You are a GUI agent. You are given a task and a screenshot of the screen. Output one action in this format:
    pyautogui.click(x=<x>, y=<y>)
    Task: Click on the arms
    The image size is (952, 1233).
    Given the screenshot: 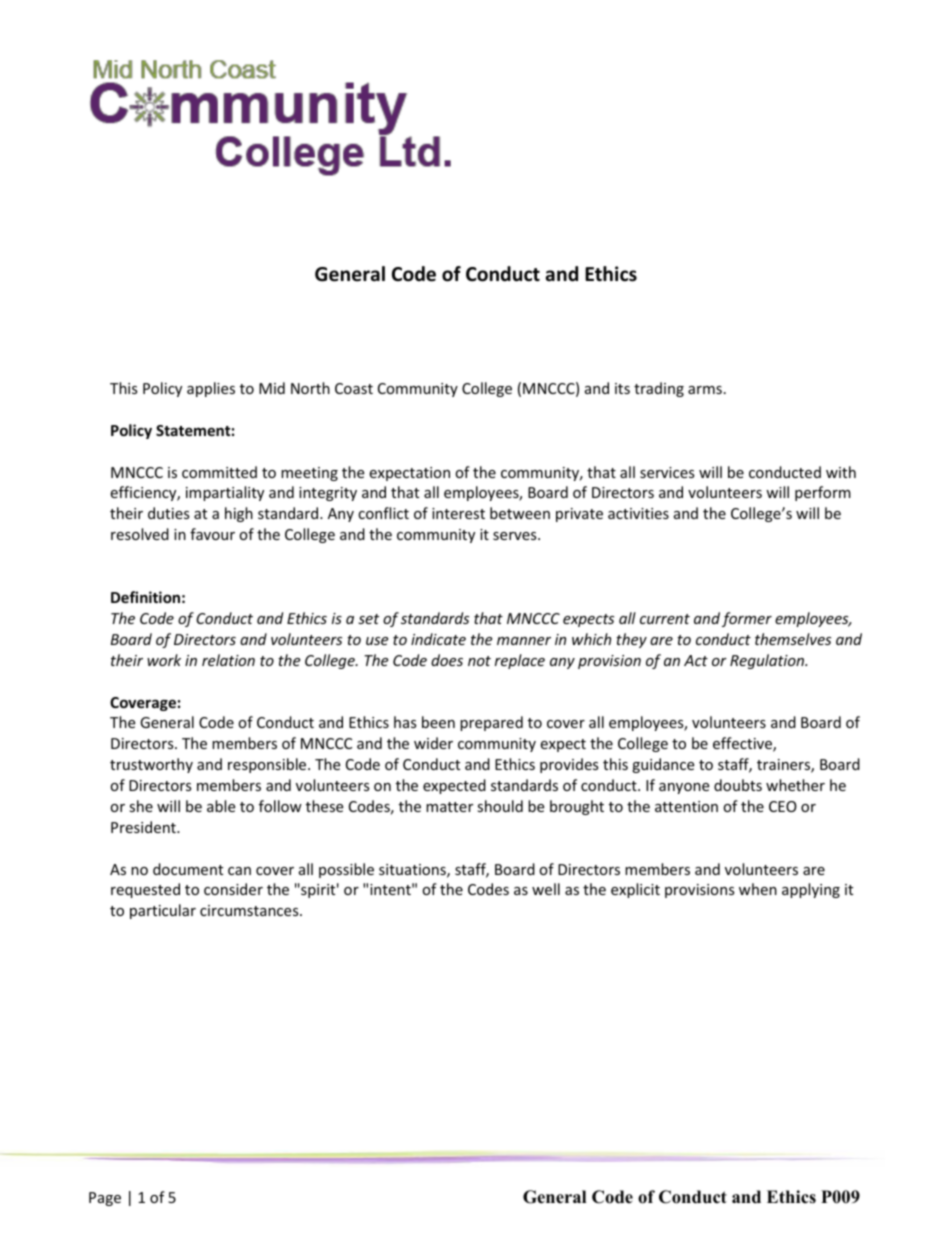 What is the action you would take?
    pyautogui.click(x=705, y=390)
